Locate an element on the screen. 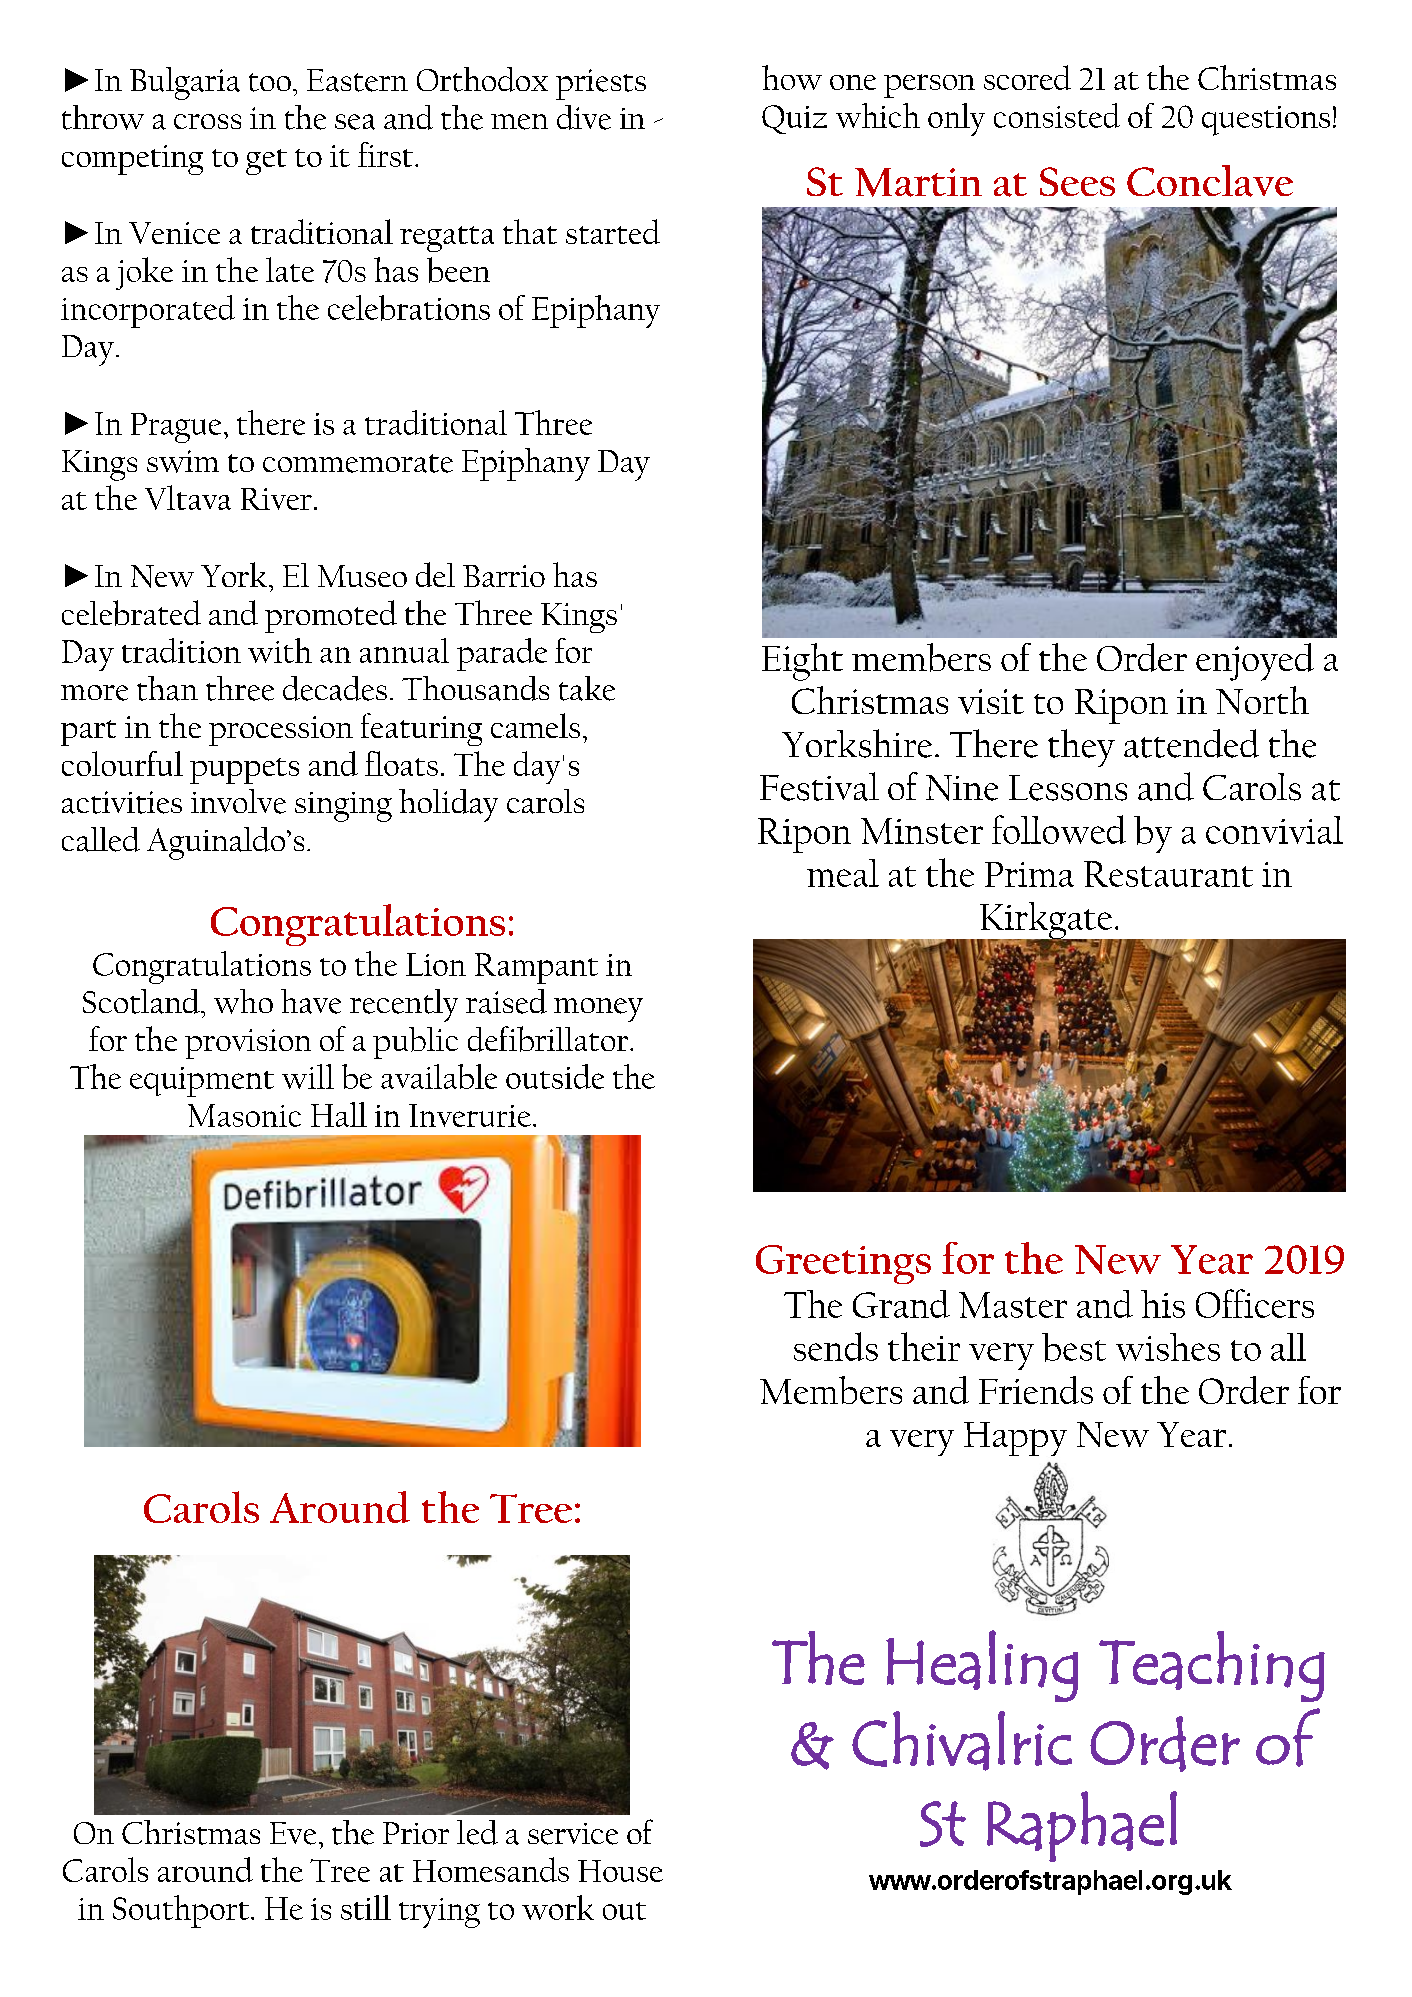 The height and width of the screenshot is (1997, 1412). cross is located at coordinates (207, 121).
